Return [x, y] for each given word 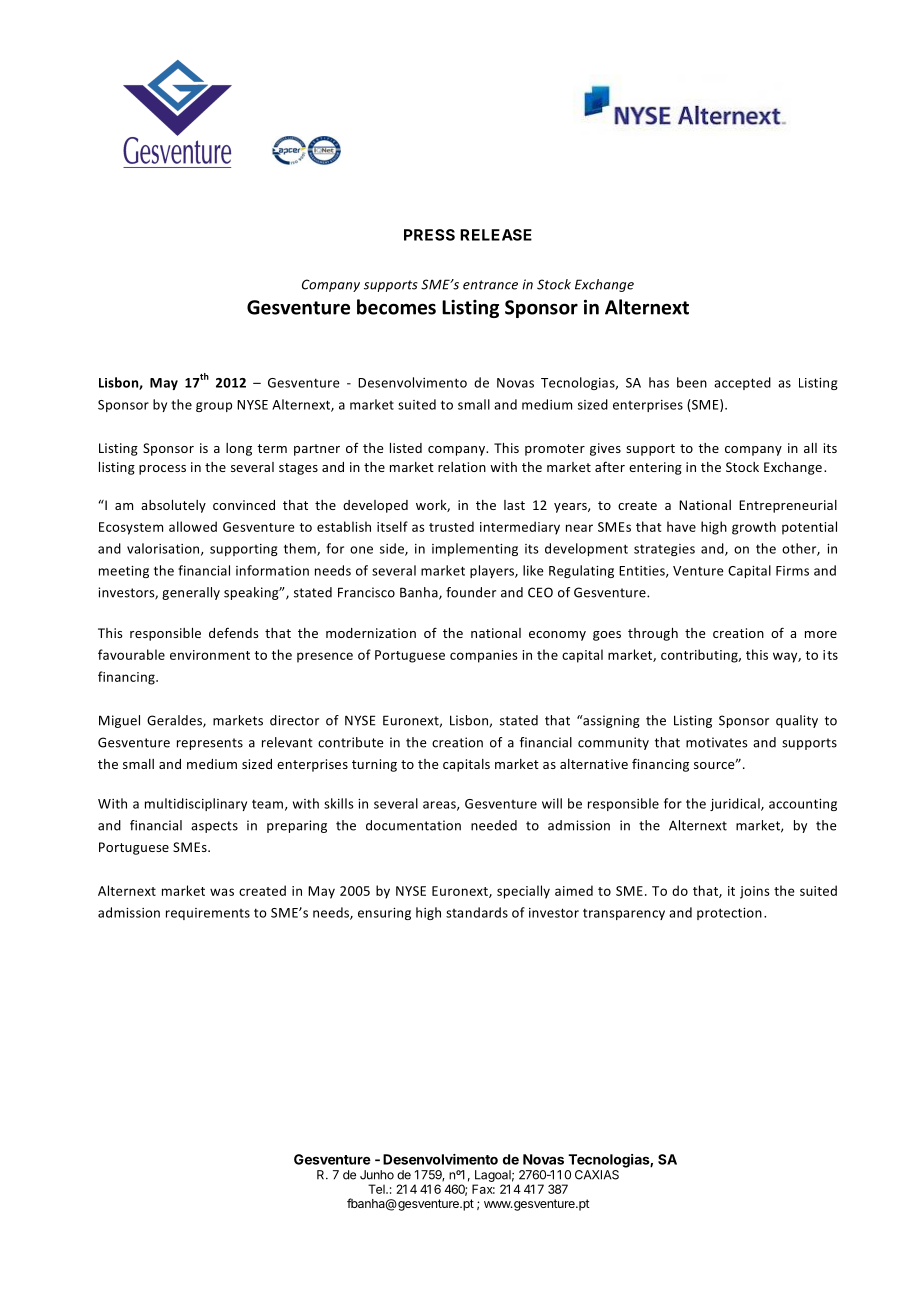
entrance [490, 285]
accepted [742, 383]
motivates [717, 742]
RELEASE [496, 235]
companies [484, 656]
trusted [451, 526]
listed [406, 448]
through [653, 634]
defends [233, 632]
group [214, 407]
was [222, 892]
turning [374, 765]
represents [210, 744]
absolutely [173, 506]
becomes [396, 307]
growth [754, 528]
